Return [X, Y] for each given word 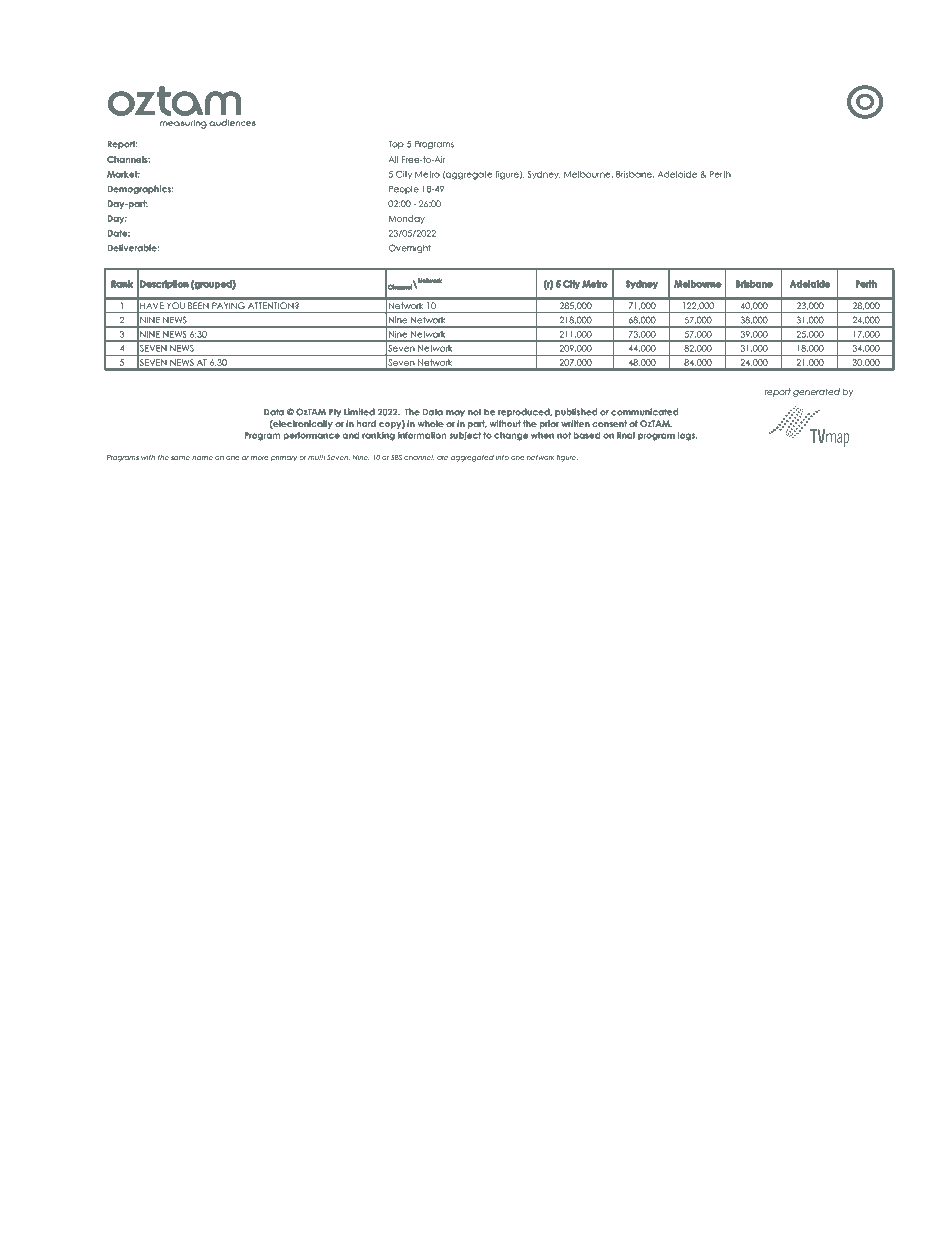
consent [609, 423]
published [576, 412]
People [404, 190]
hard [366, 423]
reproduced [525, 412]
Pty [335, 412]
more [260, 458]
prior [549, 424]
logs [688, 436]
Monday [407, 219]
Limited [359, 412]
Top [396, 145]
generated [816, 392]
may [455, 413]
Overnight [410, 248]
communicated [644, 412]
